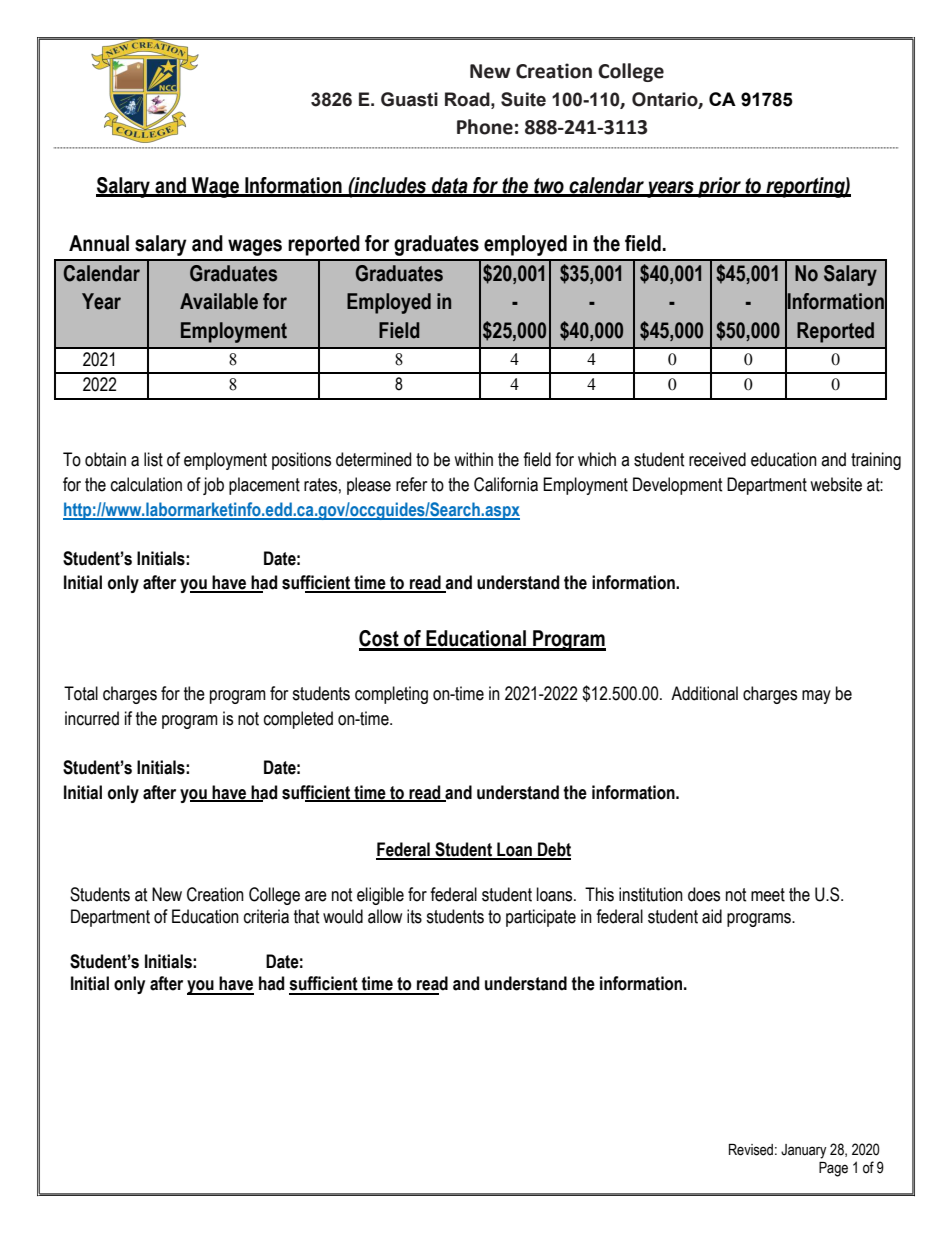 Image resolution: width=952 pixels, height=1233 pixels. What do you see at coordinates (836, 484) in the image?
I see `website` at bounding box center [836, 484].
